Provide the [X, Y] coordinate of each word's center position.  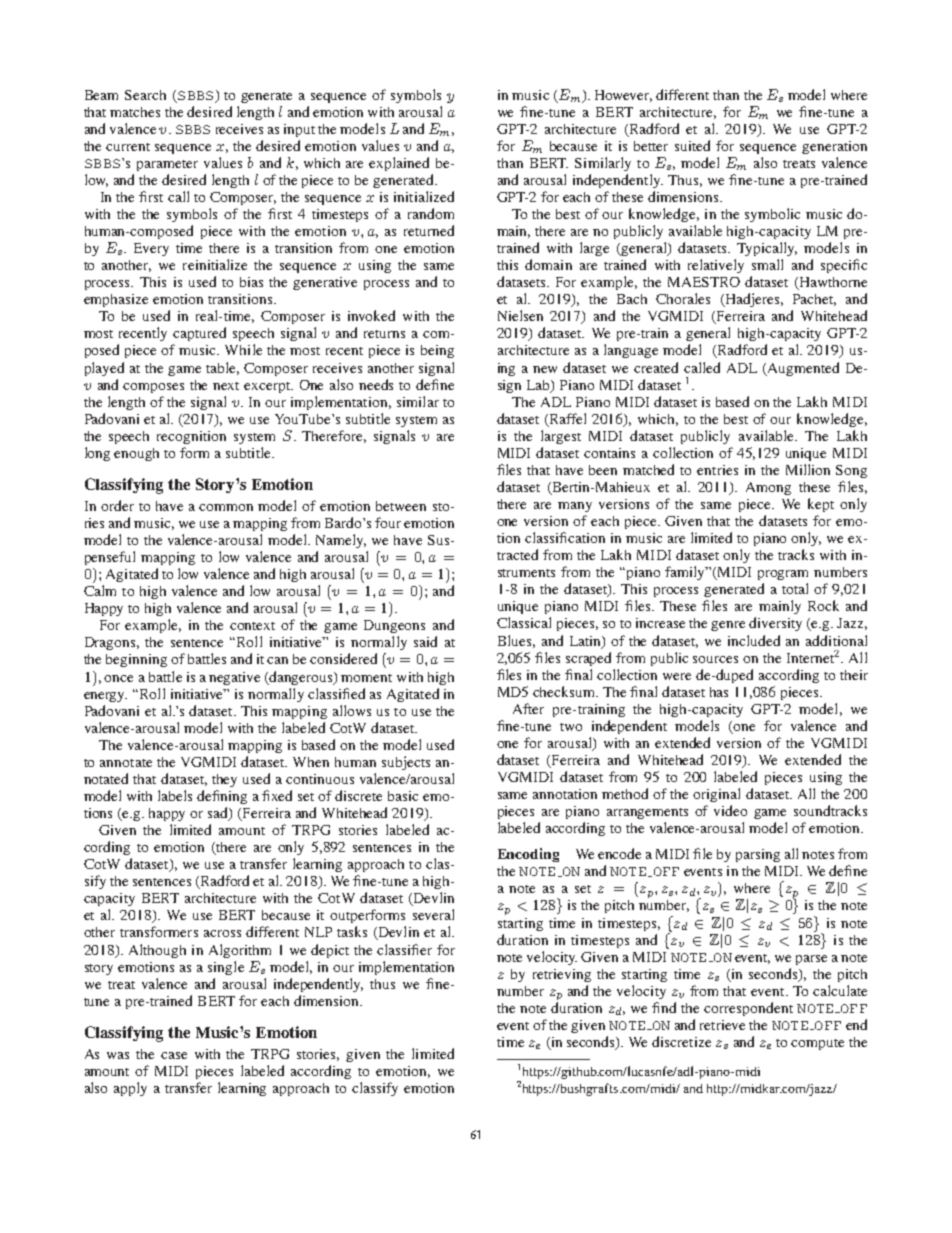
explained [399, 164]
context [252, 626]
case [174, 1055]
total [795, 588]
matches [135, 112]
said [425, 641]
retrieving [562, 975]
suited [692, 145]
